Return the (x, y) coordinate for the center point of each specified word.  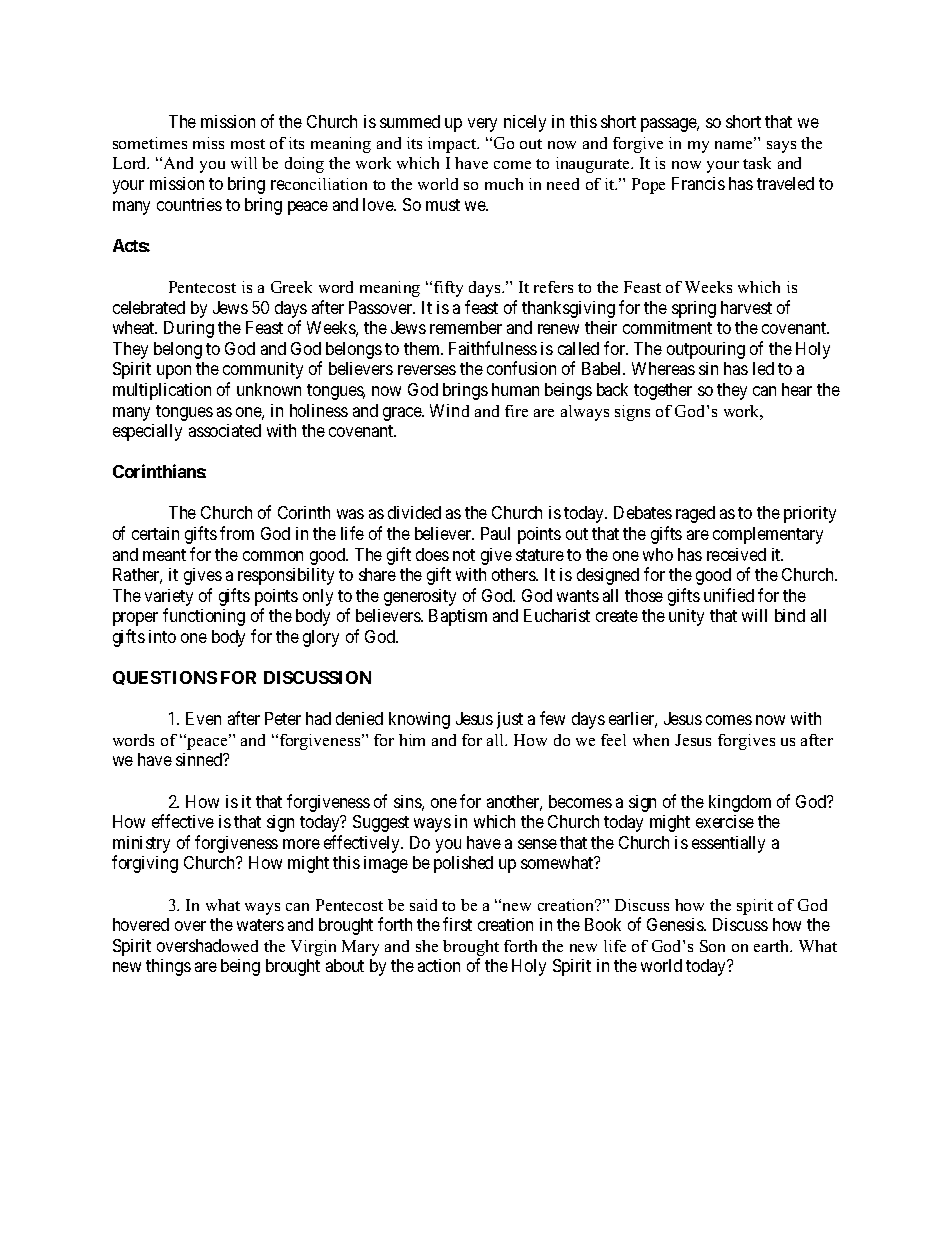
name (735, 143)
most (248, 144)
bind (790, 615)
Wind (449, 410)
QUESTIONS (165, 678)
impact (453, 145)
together (663, 391)
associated (225, 430)
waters (260, 925)
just (510, 720)
